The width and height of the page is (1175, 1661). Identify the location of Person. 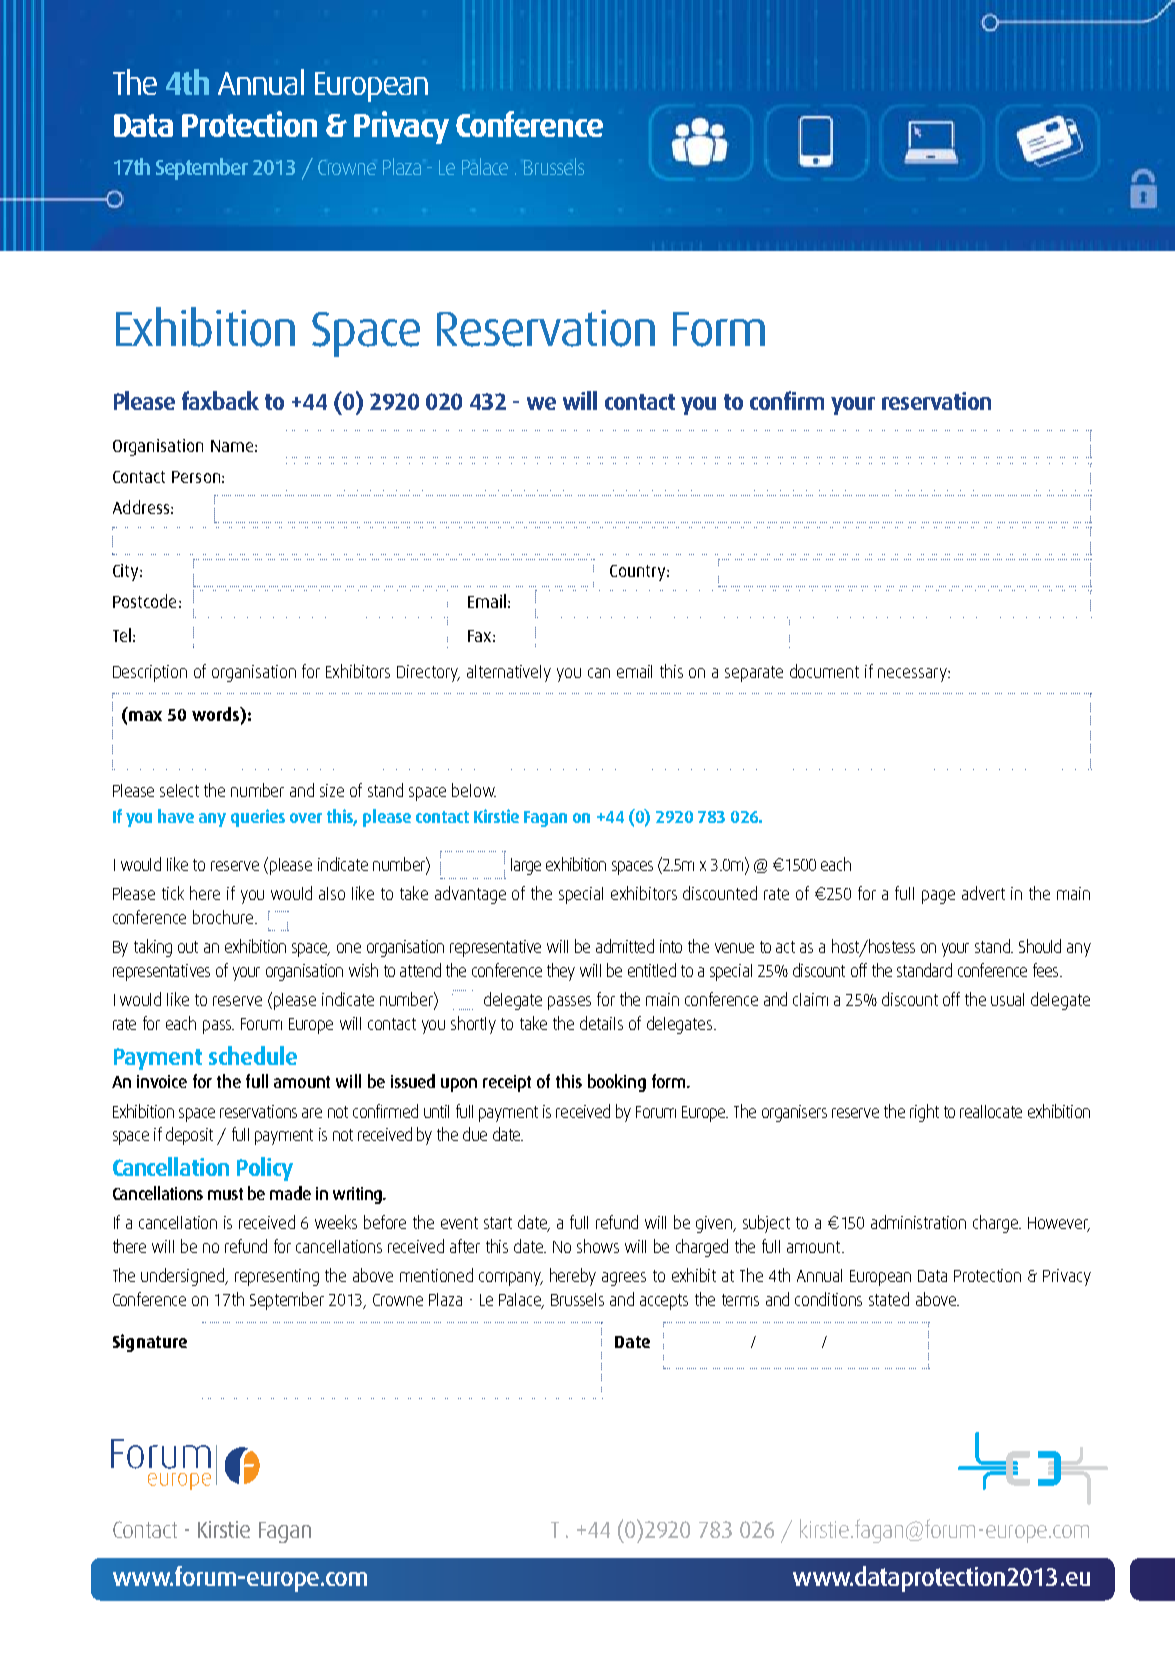
(196, 477).
